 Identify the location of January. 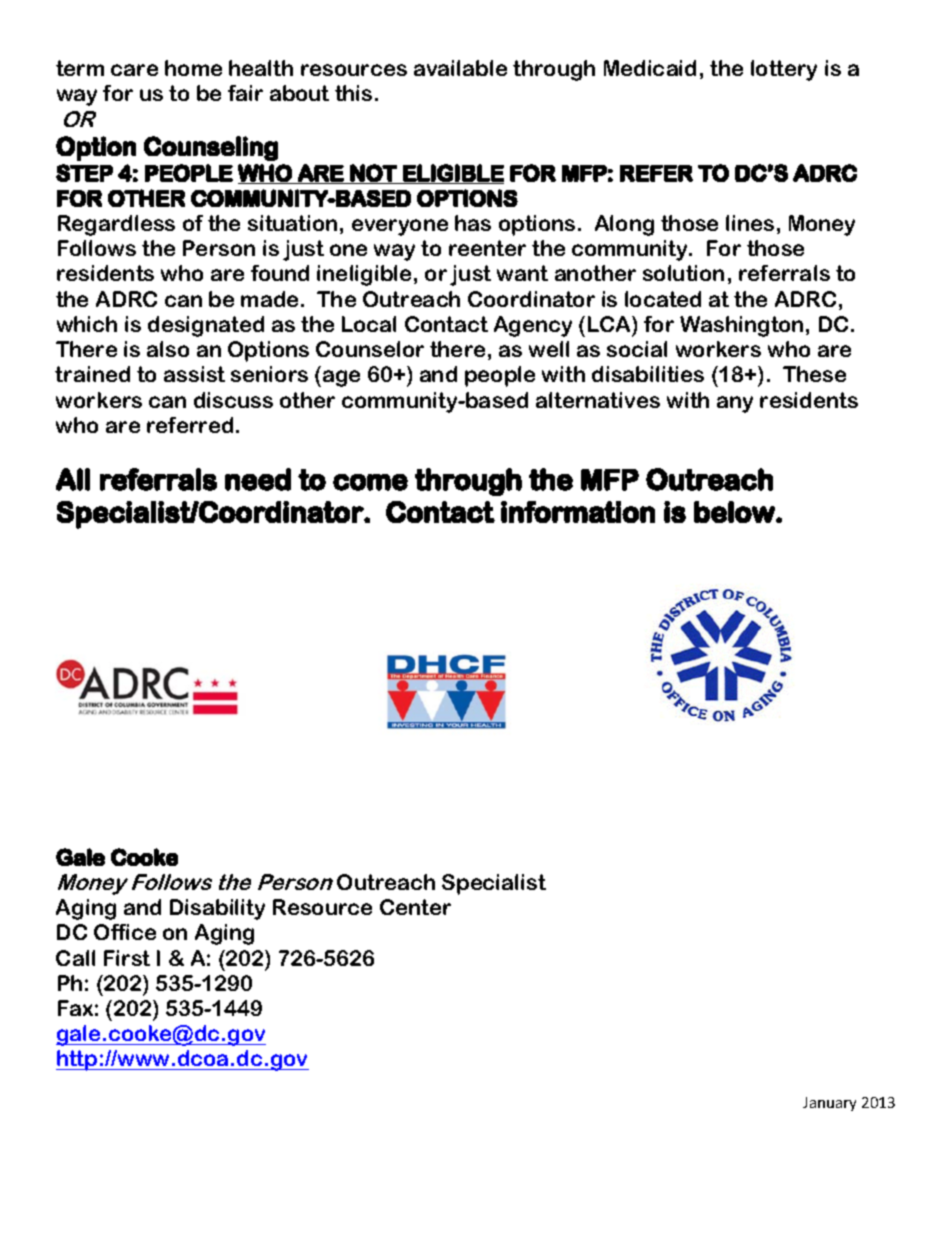
(829, 1104).
